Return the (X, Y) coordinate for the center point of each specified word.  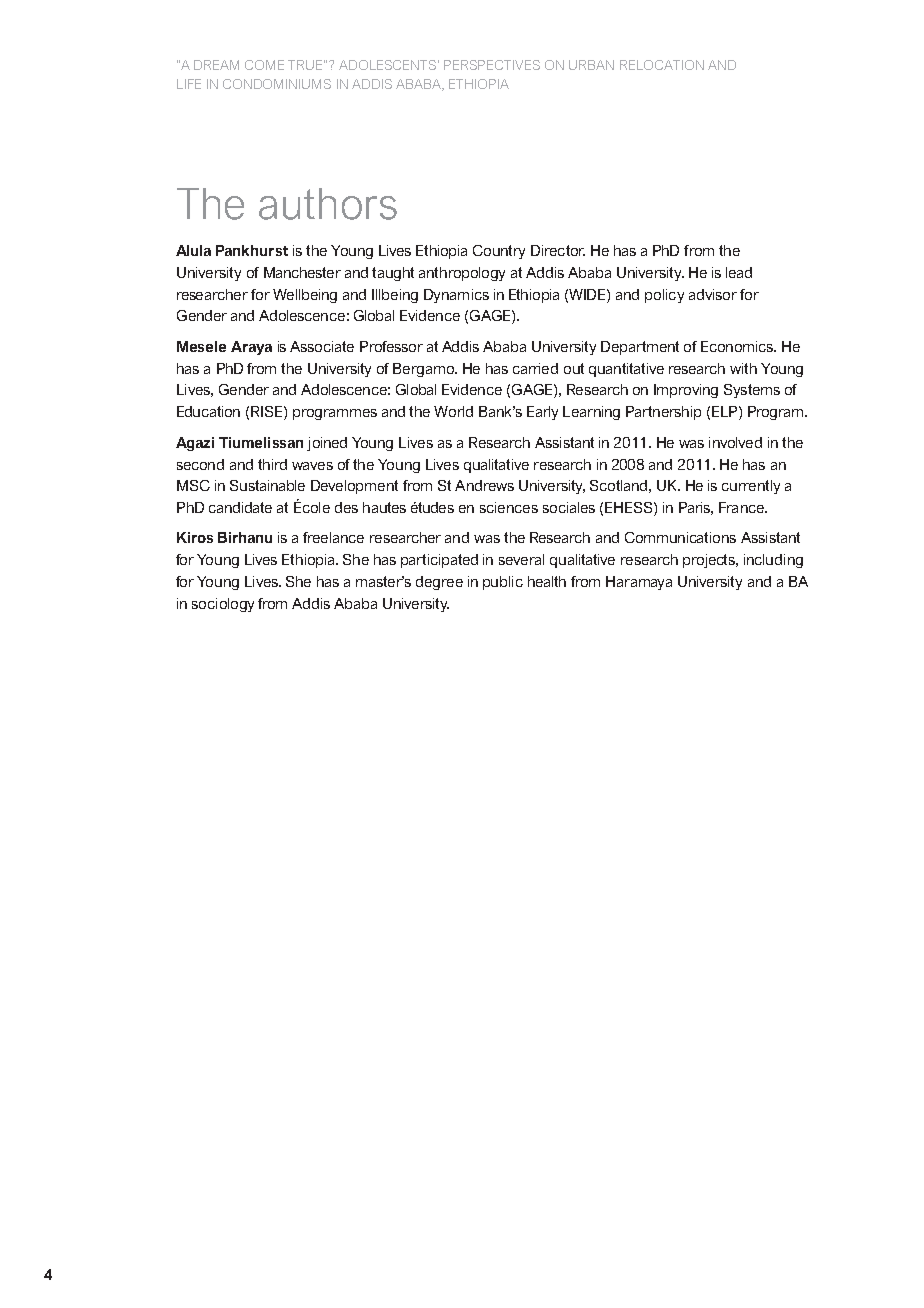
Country (499, 252)
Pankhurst (252, 250)
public (503, 583)
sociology (223, 605)
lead (739, 272)
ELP (726, 411)
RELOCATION (662, 65)
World (453, 411)
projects (710, 561)
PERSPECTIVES (492, 65)
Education (208, 411)
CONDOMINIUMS (277, 84)
